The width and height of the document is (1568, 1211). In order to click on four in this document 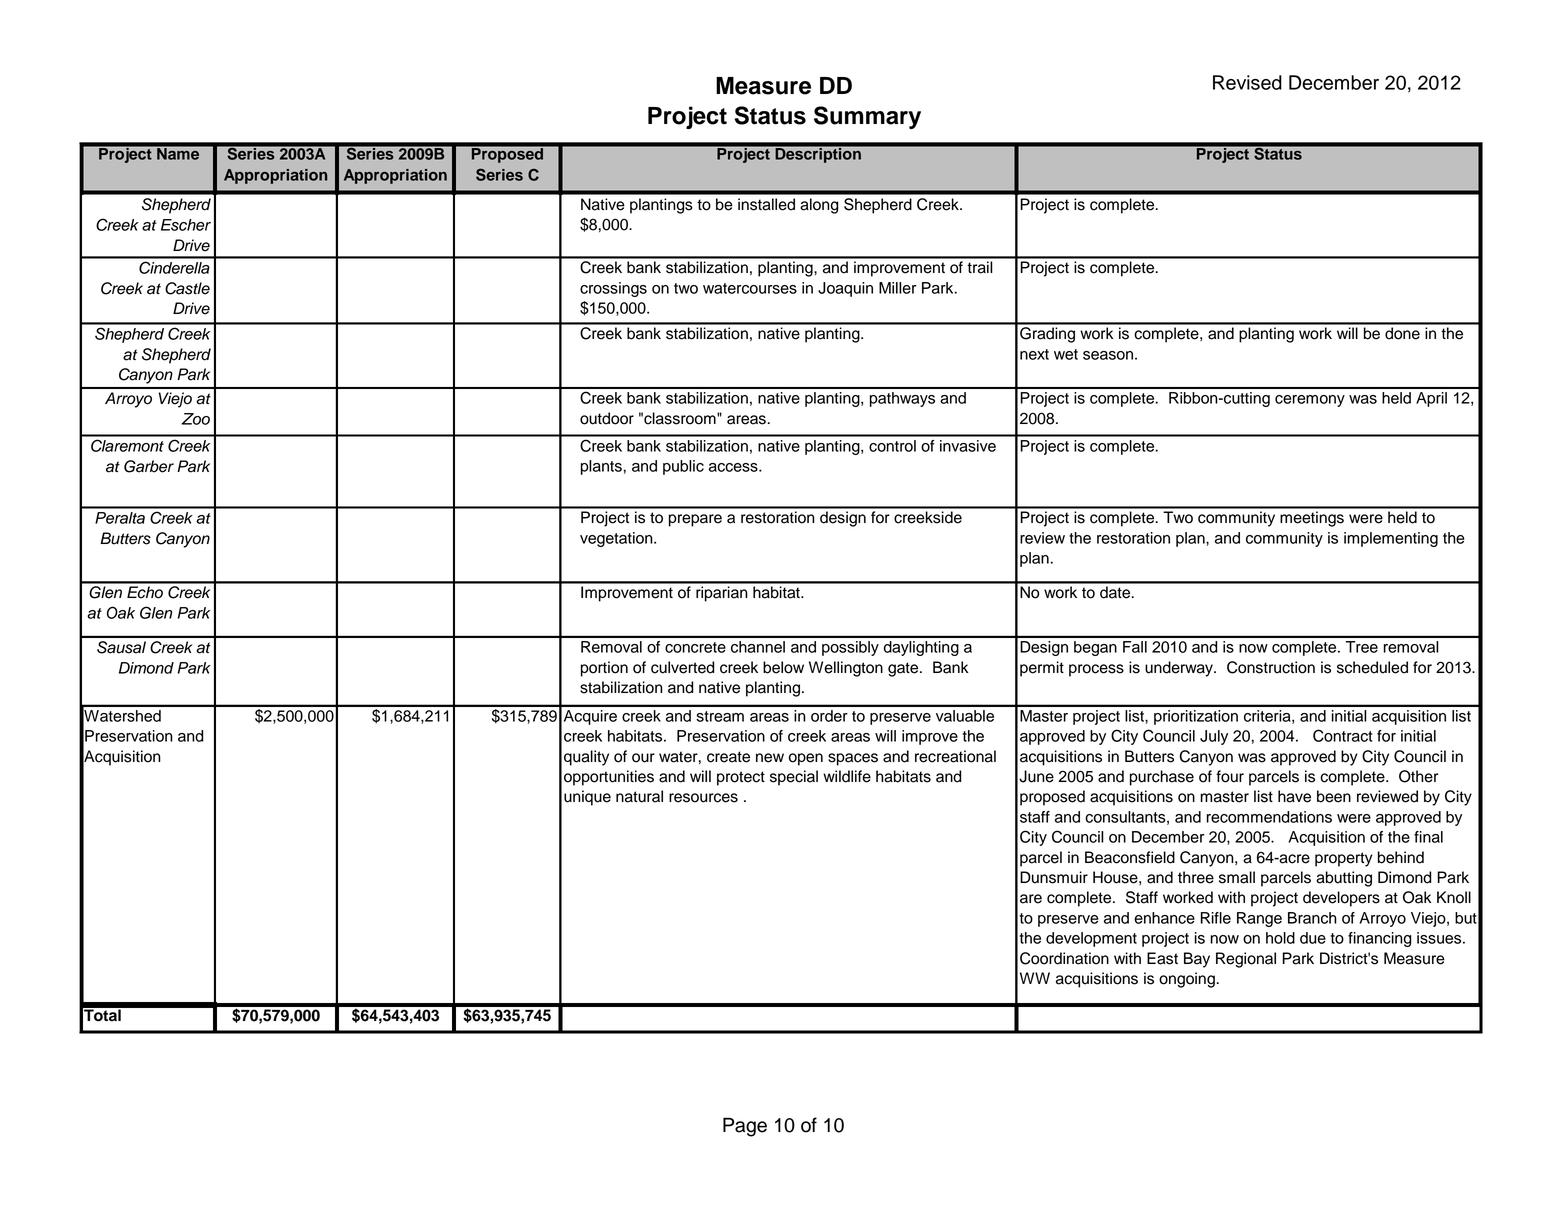, I will do `click(1230, 776)`.
